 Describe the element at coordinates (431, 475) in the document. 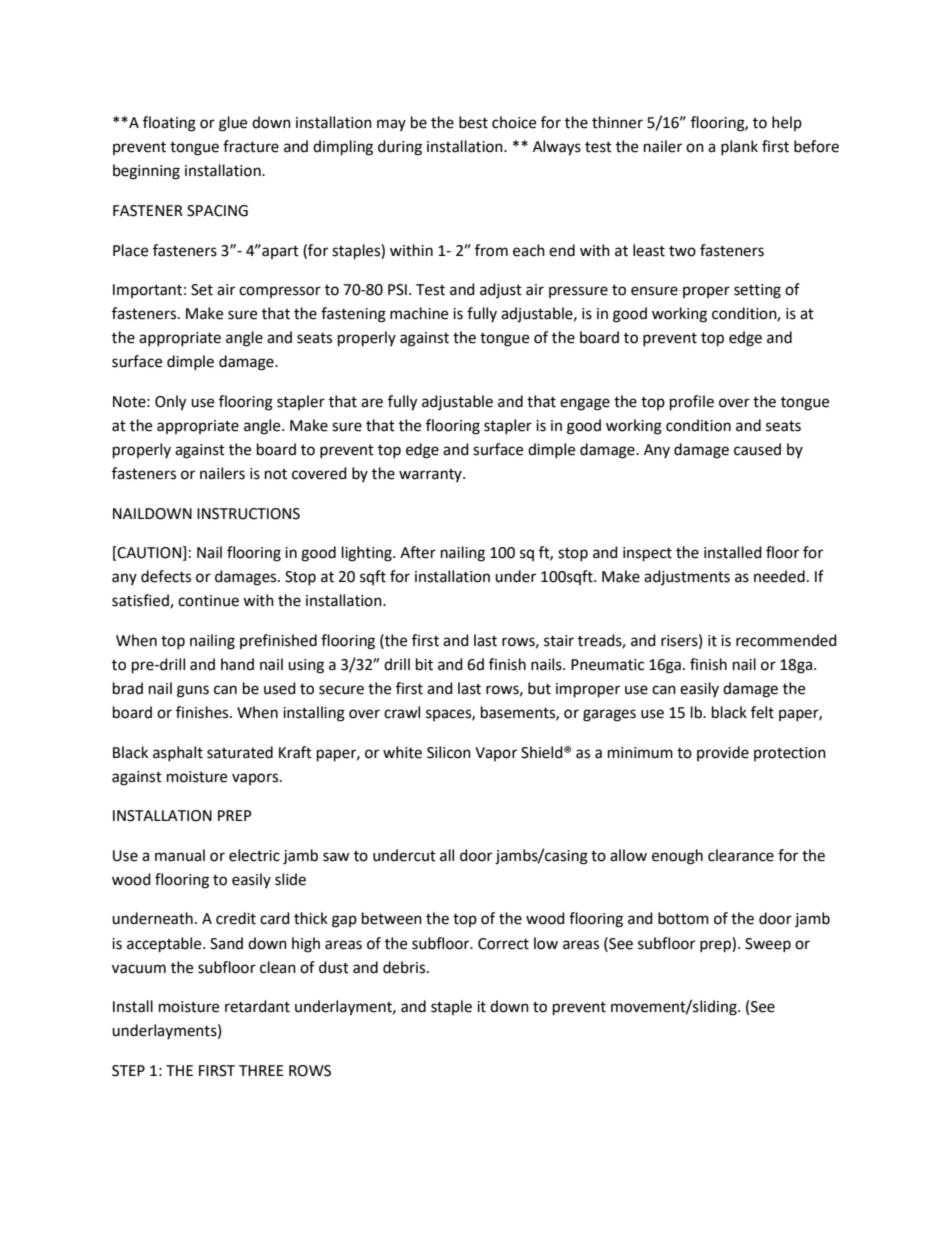

I see `warranty` at that location.
